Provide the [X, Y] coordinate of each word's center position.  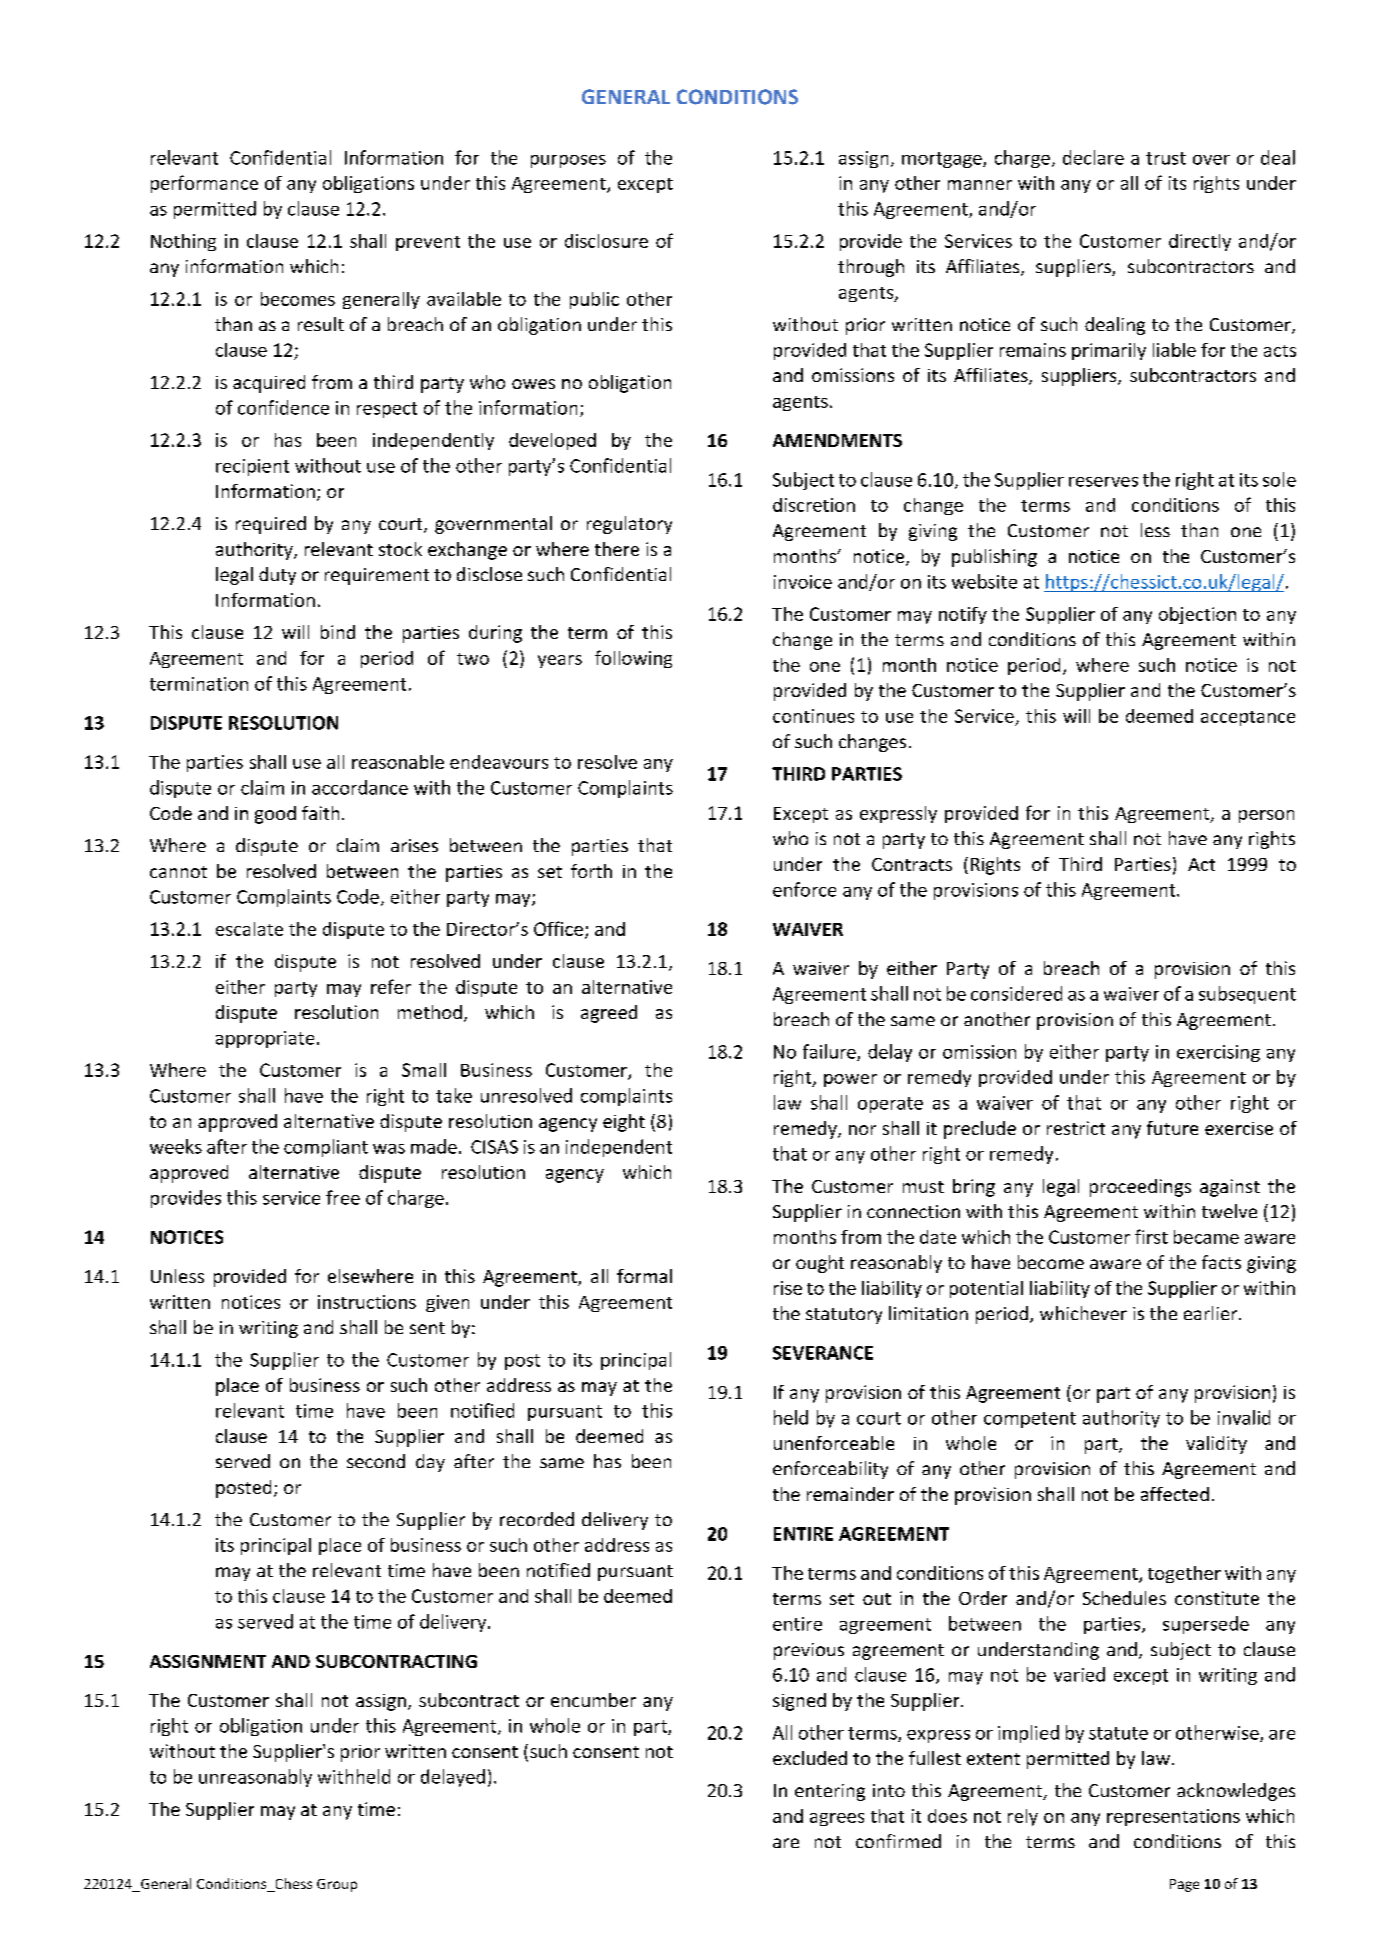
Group [337, 1885]
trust [1166, 158]
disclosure [606, 241]
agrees [837, 1819]
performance [204, 184]
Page [1184, 1885]
